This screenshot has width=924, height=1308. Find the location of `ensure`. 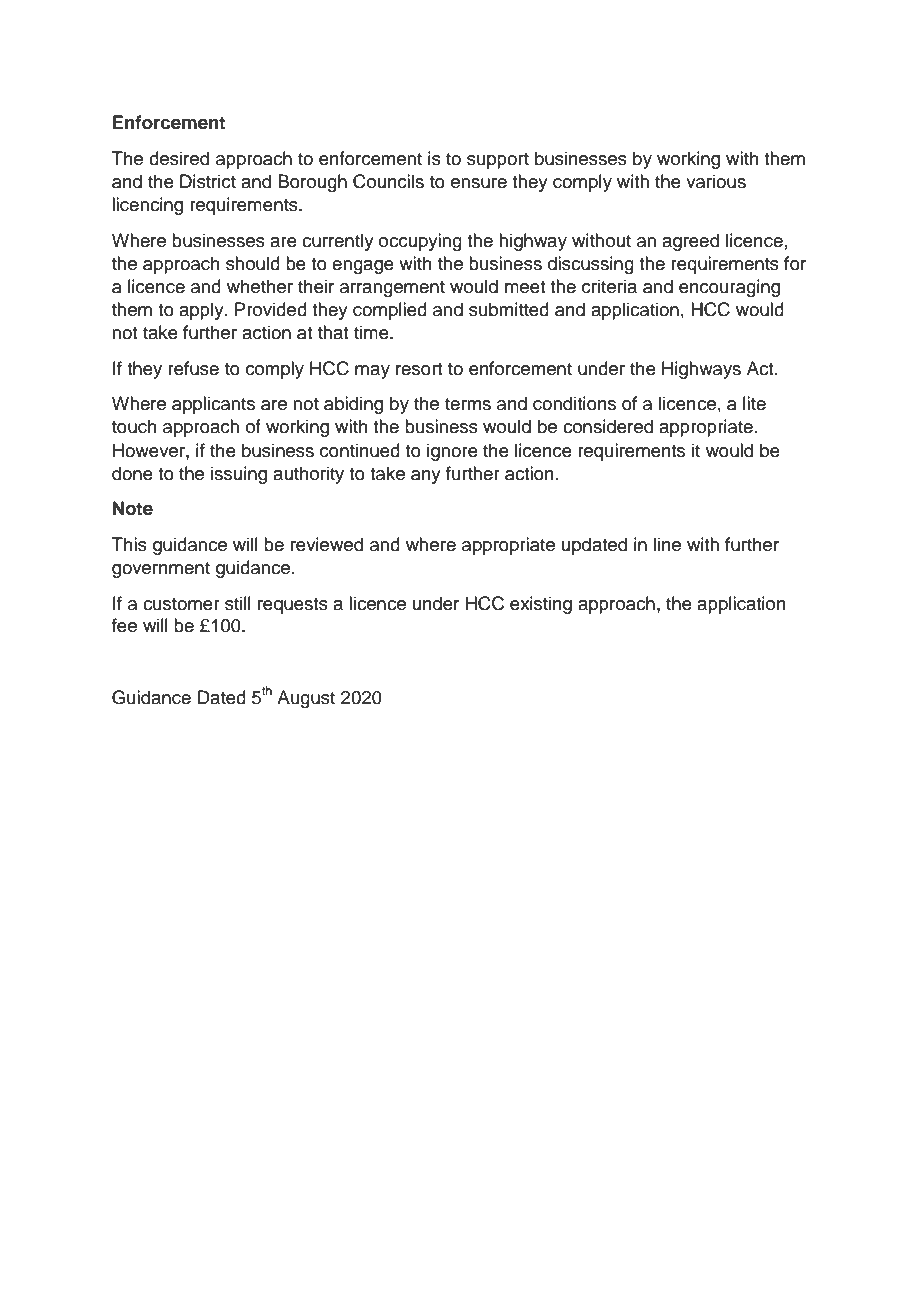

ensure is located at coordinates (479, 183).
